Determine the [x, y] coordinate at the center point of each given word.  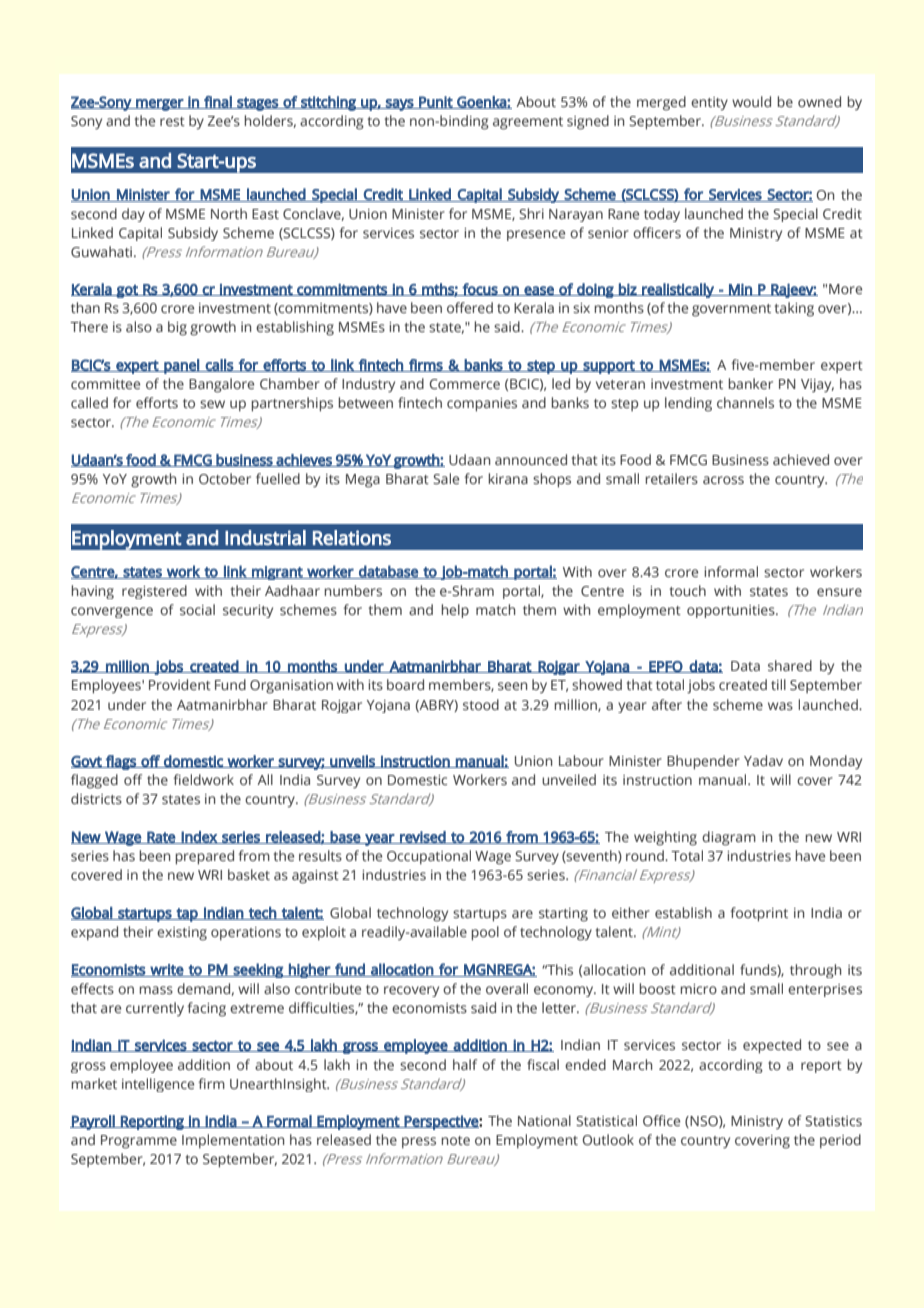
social [197, 609]
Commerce [465, 384]
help [455, 611]
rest [172, 121]
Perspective [441, 1122]
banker [750, 383]
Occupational [429, 857]
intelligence [158, 1085]
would [751, 101]
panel [181, 366]
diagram [729, 838]
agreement [528, 123]
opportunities [732, 611]
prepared [204, 857]
